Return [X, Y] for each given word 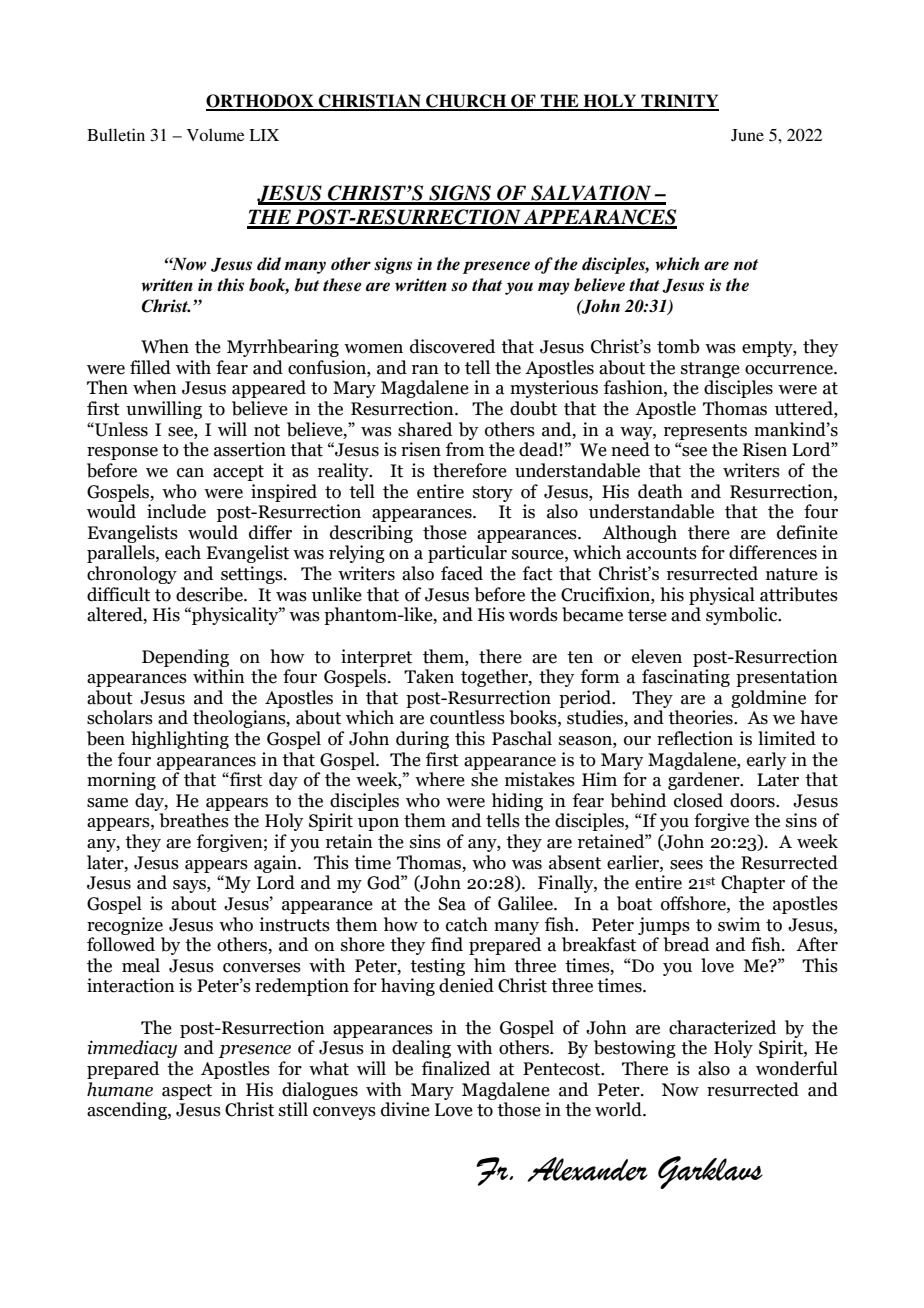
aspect [187, 1092]
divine [405, 1109]
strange [710, 370]
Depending [185, 658]
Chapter [753, 884]
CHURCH [466, 102]
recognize [125, 926]
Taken [429, 676]
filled [150, 367]
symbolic [743, 616]
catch [467, 924]
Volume [216, 134]
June [747, 135]
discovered [452, 346]
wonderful [797, 1068]
